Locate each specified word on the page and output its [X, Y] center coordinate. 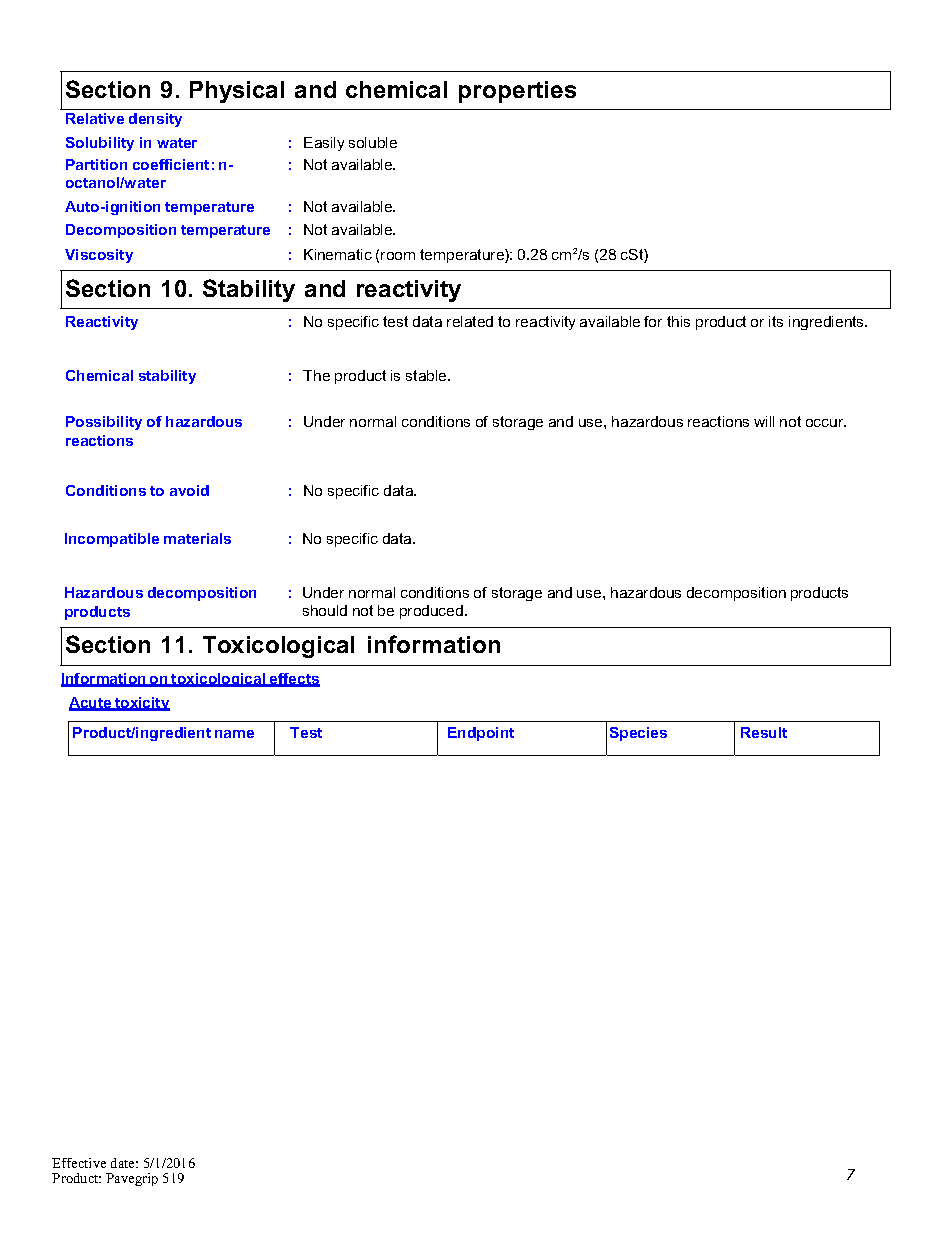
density [155, 120]
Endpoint [481, 734]
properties [517, 92]
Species [638, 734]
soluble [373, 142]
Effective [79, 1163]
